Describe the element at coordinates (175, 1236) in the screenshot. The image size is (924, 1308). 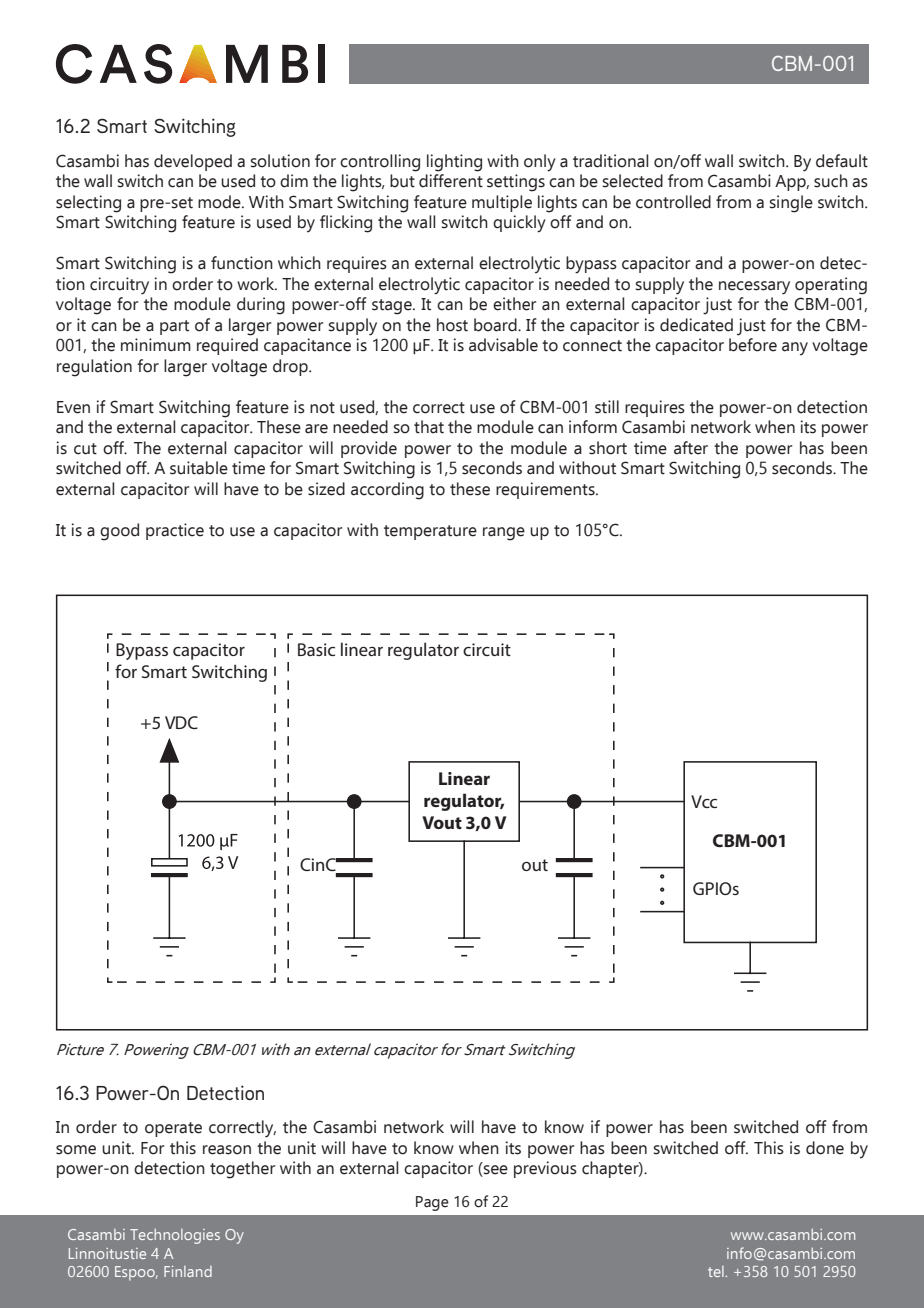
I see `Technologies` at that location.
